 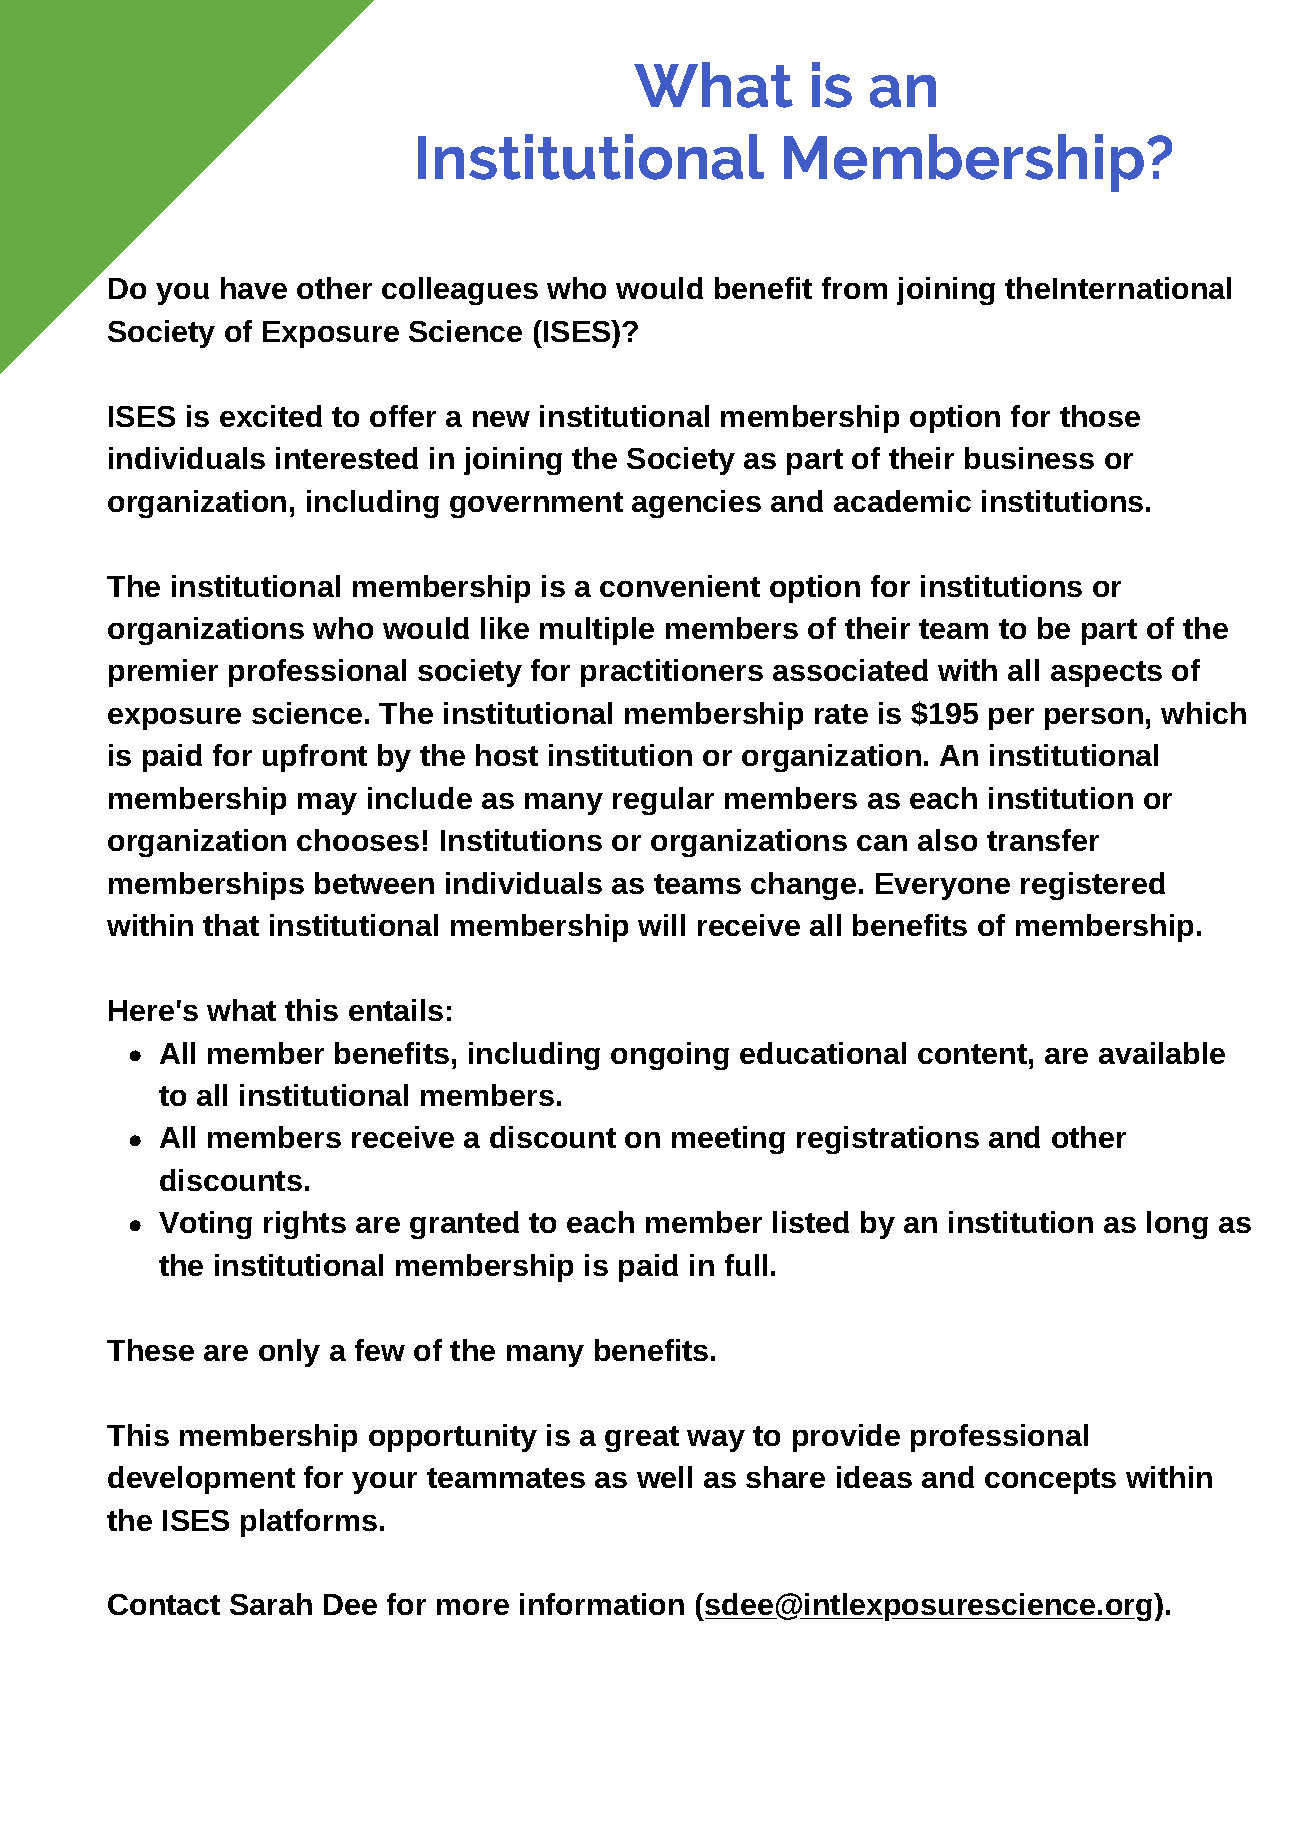 What do you see at coordinates (231, 925) in the page?
I see `that` at bounding box center [231, 925].
